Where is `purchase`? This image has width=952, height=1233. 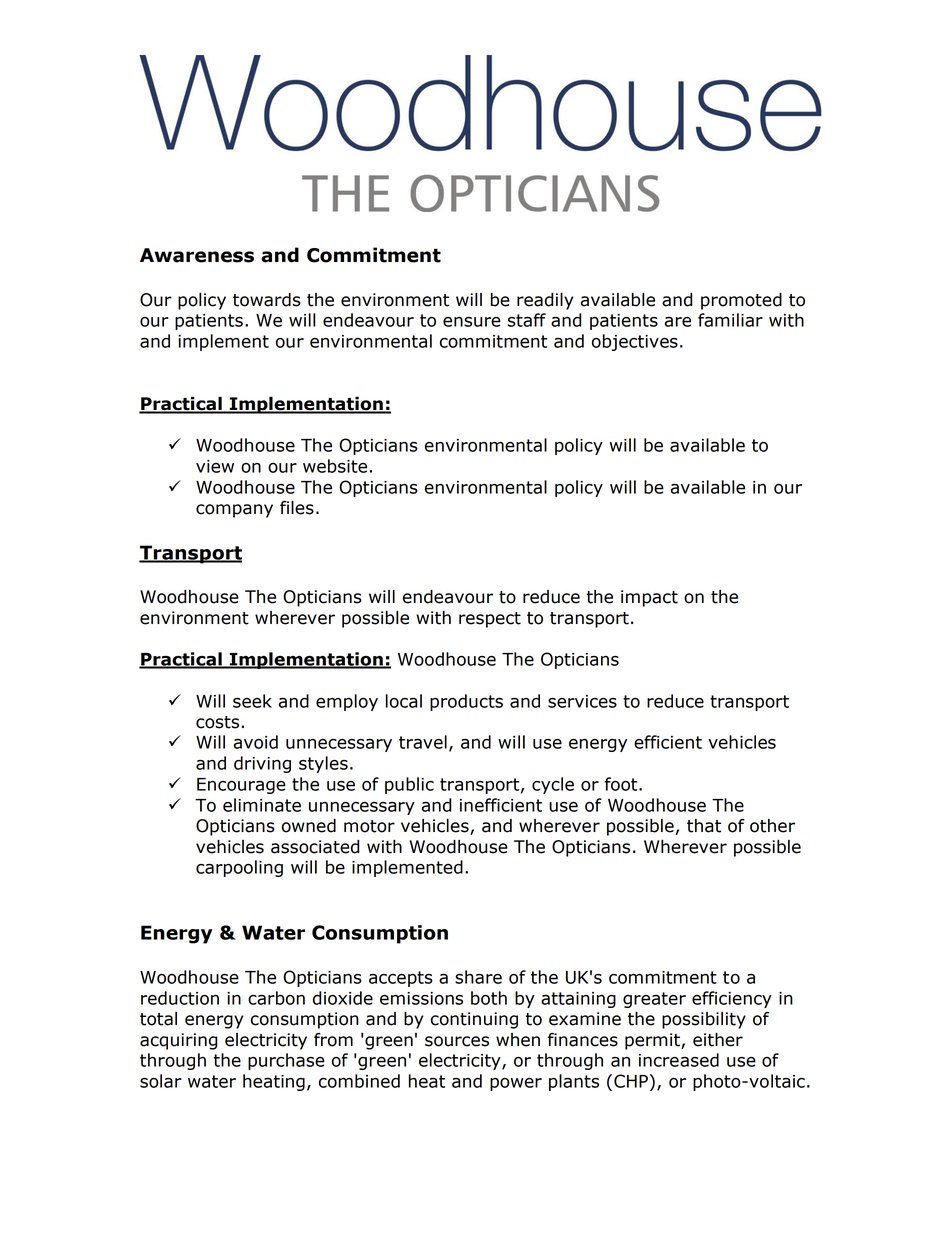 purchase is located at coordinates (286, 1061).
